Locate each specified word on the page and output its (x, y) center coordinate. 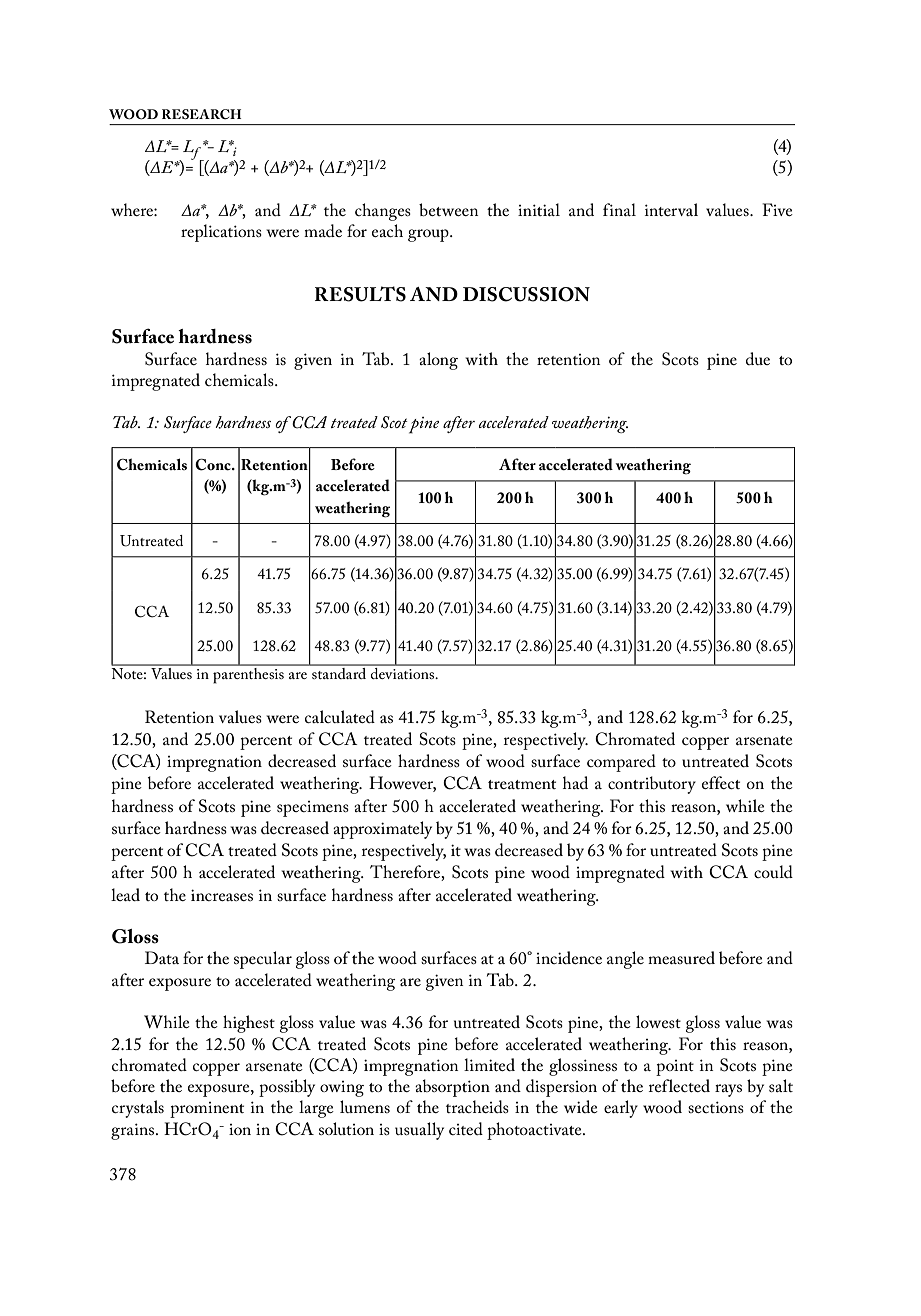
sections (716, 1107)
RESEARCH (202, 114)
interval (671, 209)
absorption (452, 1088)
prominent (207, 1110)
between (448, 209)
